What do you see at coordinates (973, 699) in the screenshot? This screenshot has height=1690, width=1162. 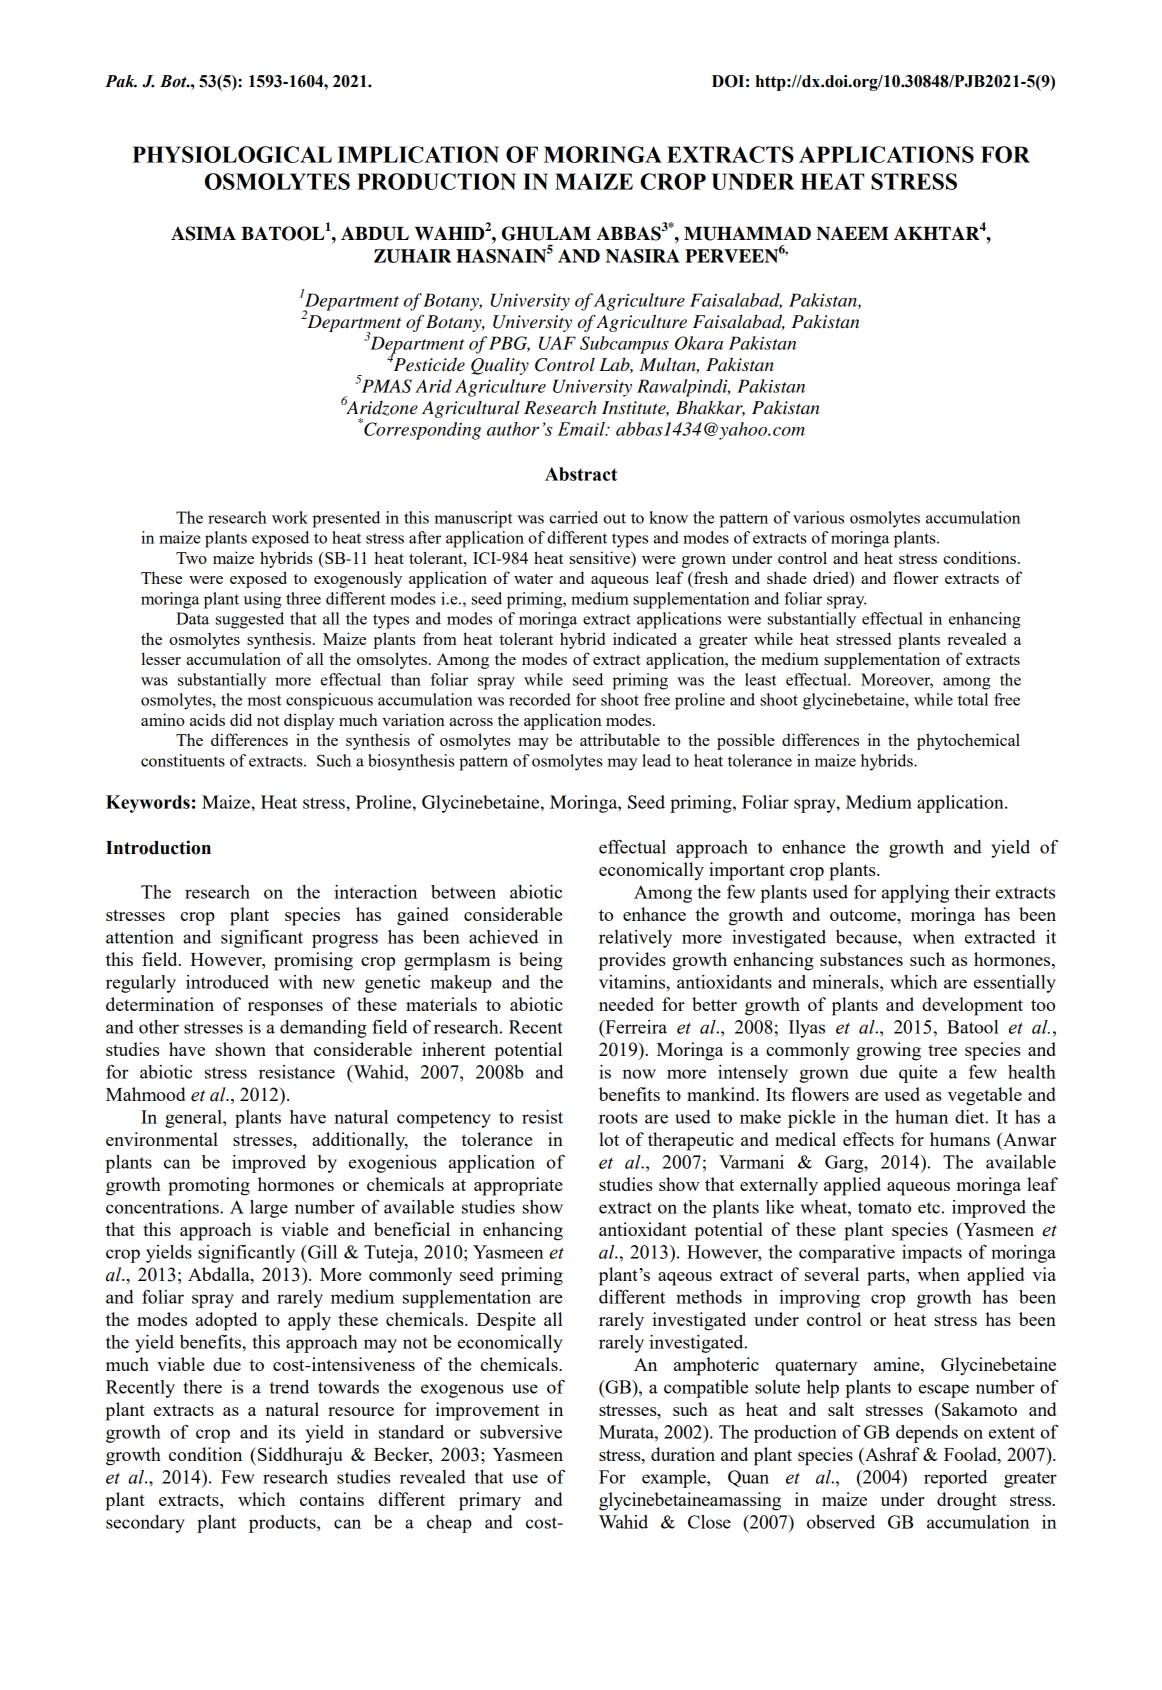 I see `total` at bounding box center [973, 699].
